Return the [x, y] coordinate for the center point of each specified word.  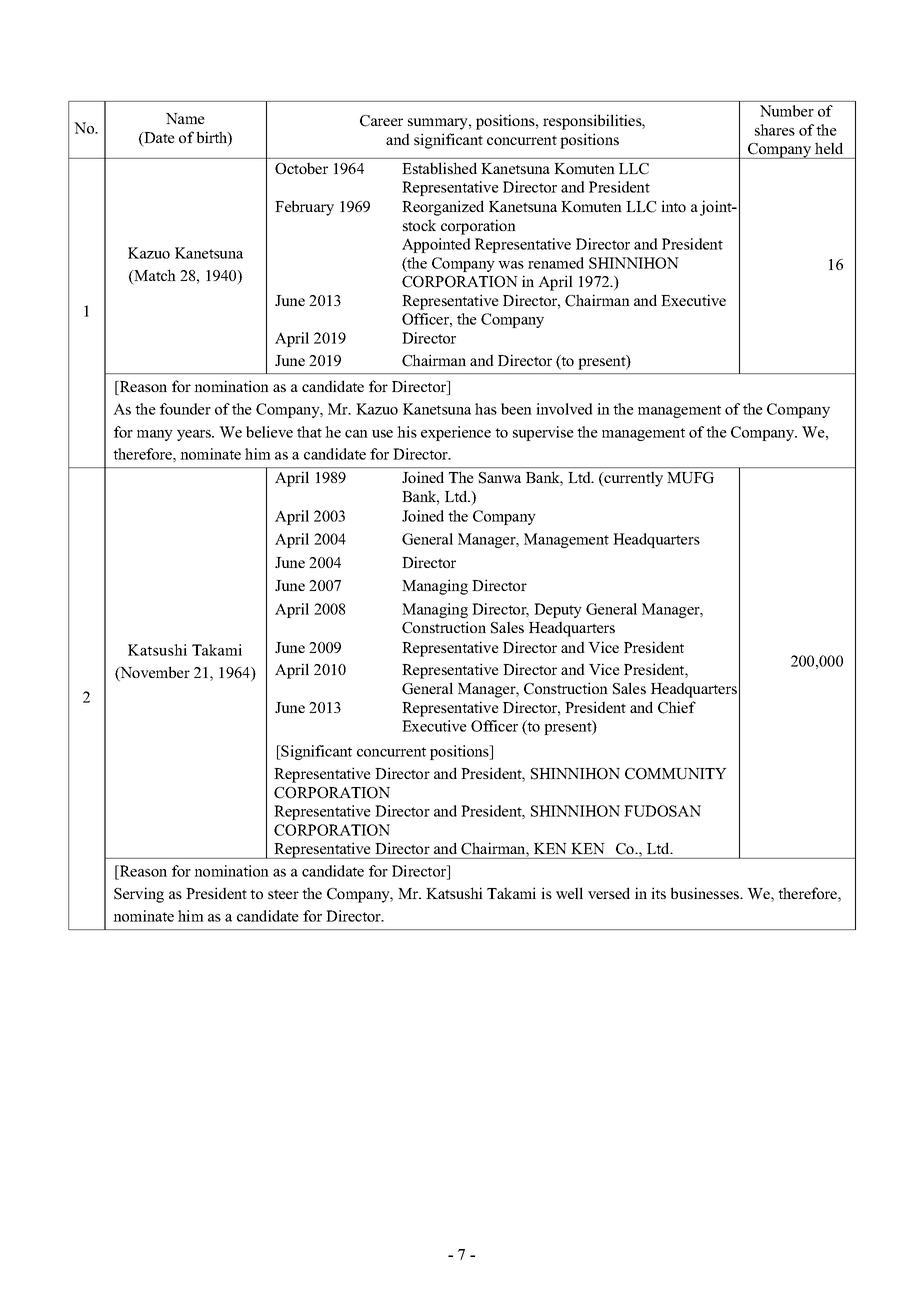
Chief [677, 707]
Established [439, 168]
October [301, 168]
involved [564, 409]
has [486, 409]
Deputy [558, 610]
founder [185, 409]
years [195, 435]
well [569, 893]
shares [775, 130]
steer [283, 894]
